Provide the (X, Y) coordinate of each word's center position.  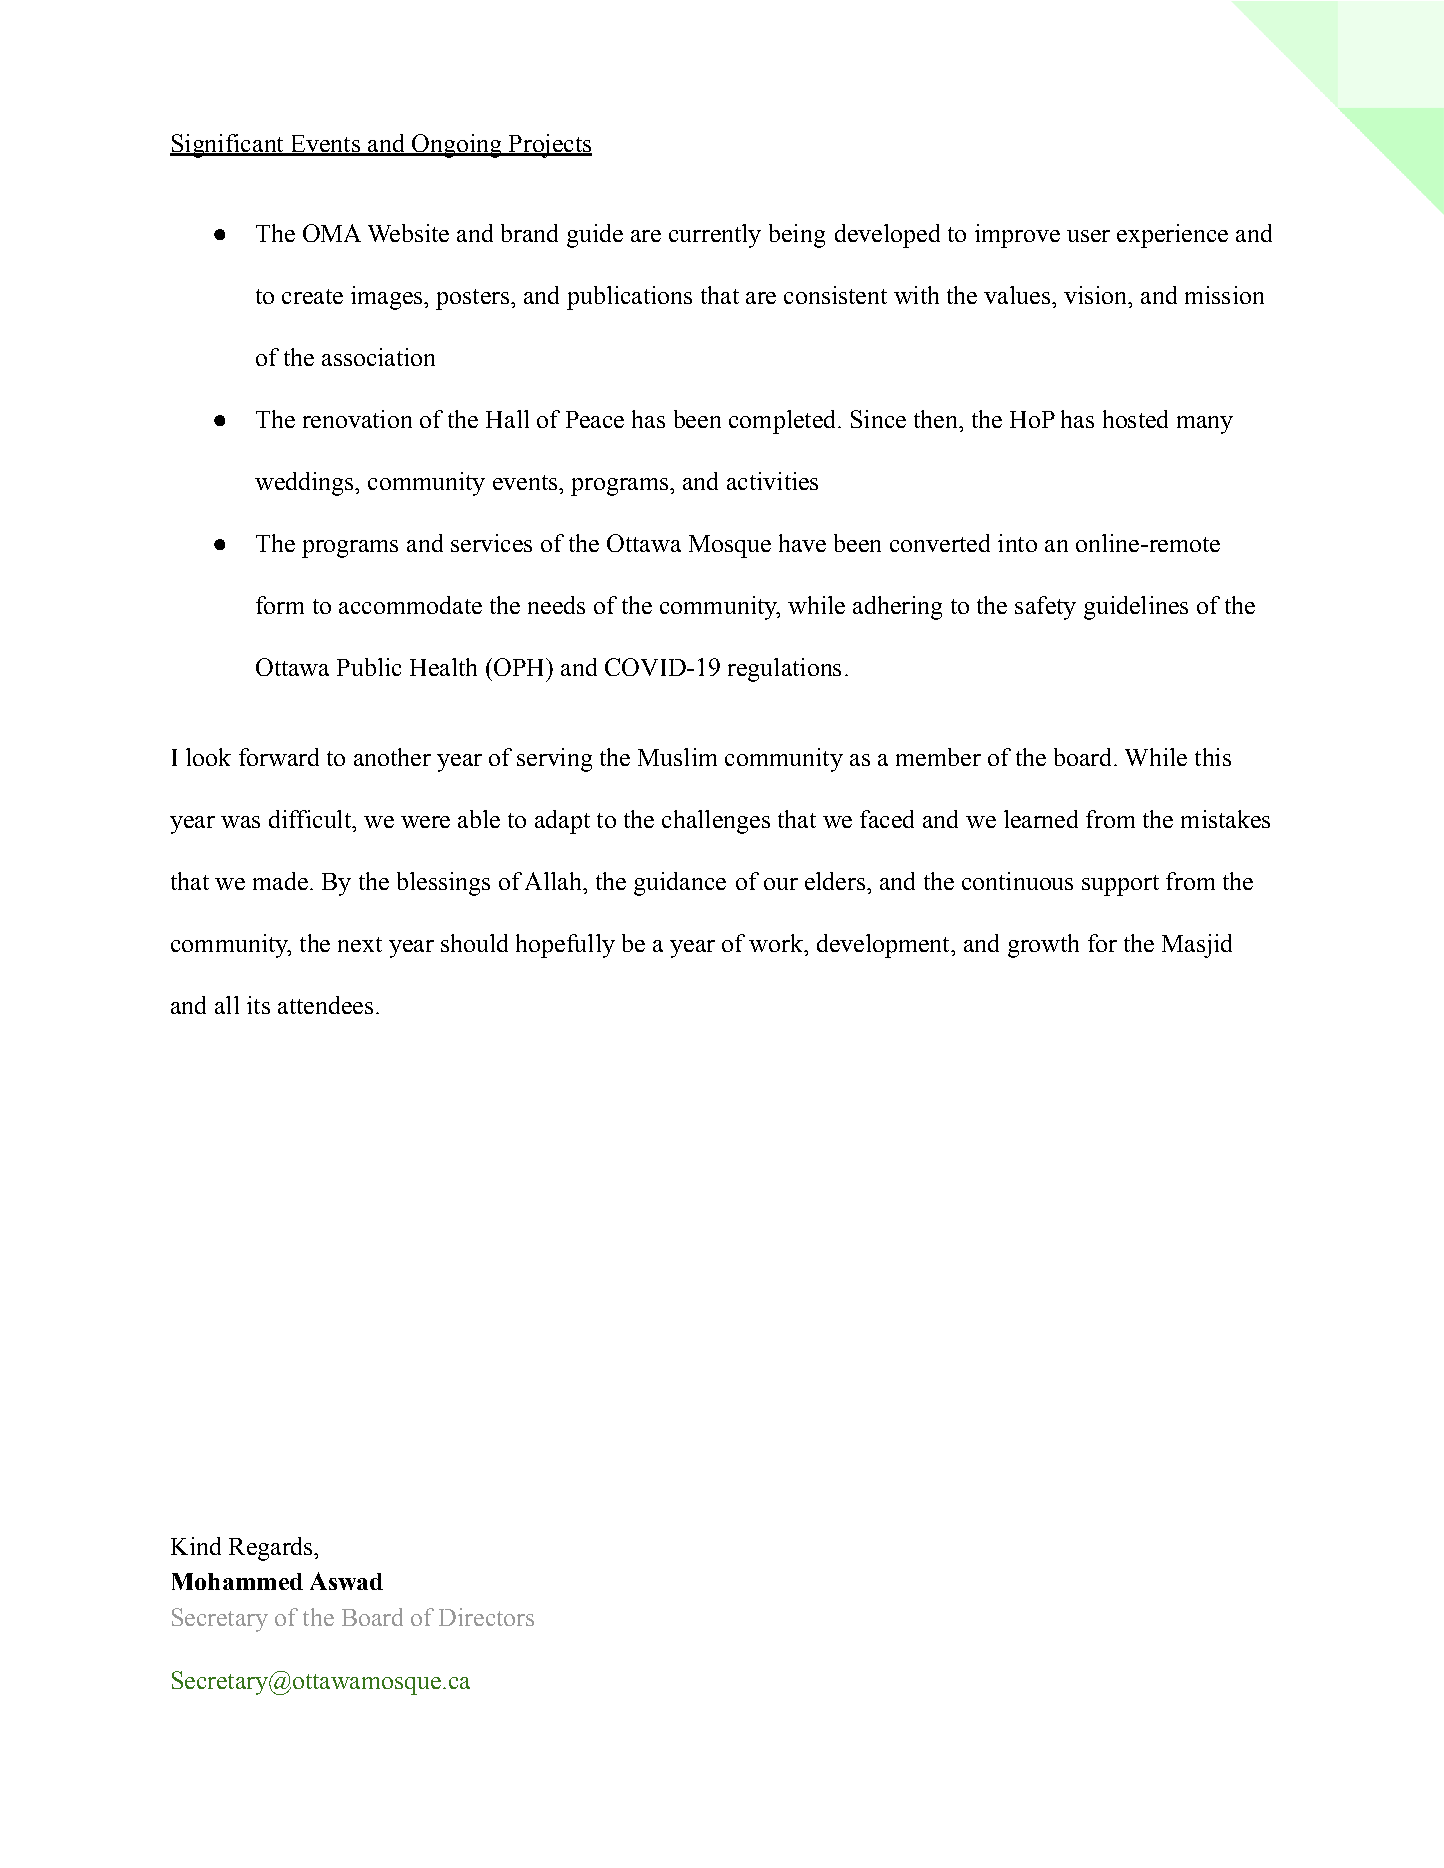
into (1017, 543)
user (1088, 236)
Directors (486, 1617)
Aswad (346, 1581)
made (280, 881)
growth (1043, 946)
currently (715, 236)
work (777, 943)
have (802, 543)
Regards (272, 1549)
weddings (305, 484)
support (1120, 885)
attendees (325, 1005)
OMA (332, 233)
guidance (680, 884)
